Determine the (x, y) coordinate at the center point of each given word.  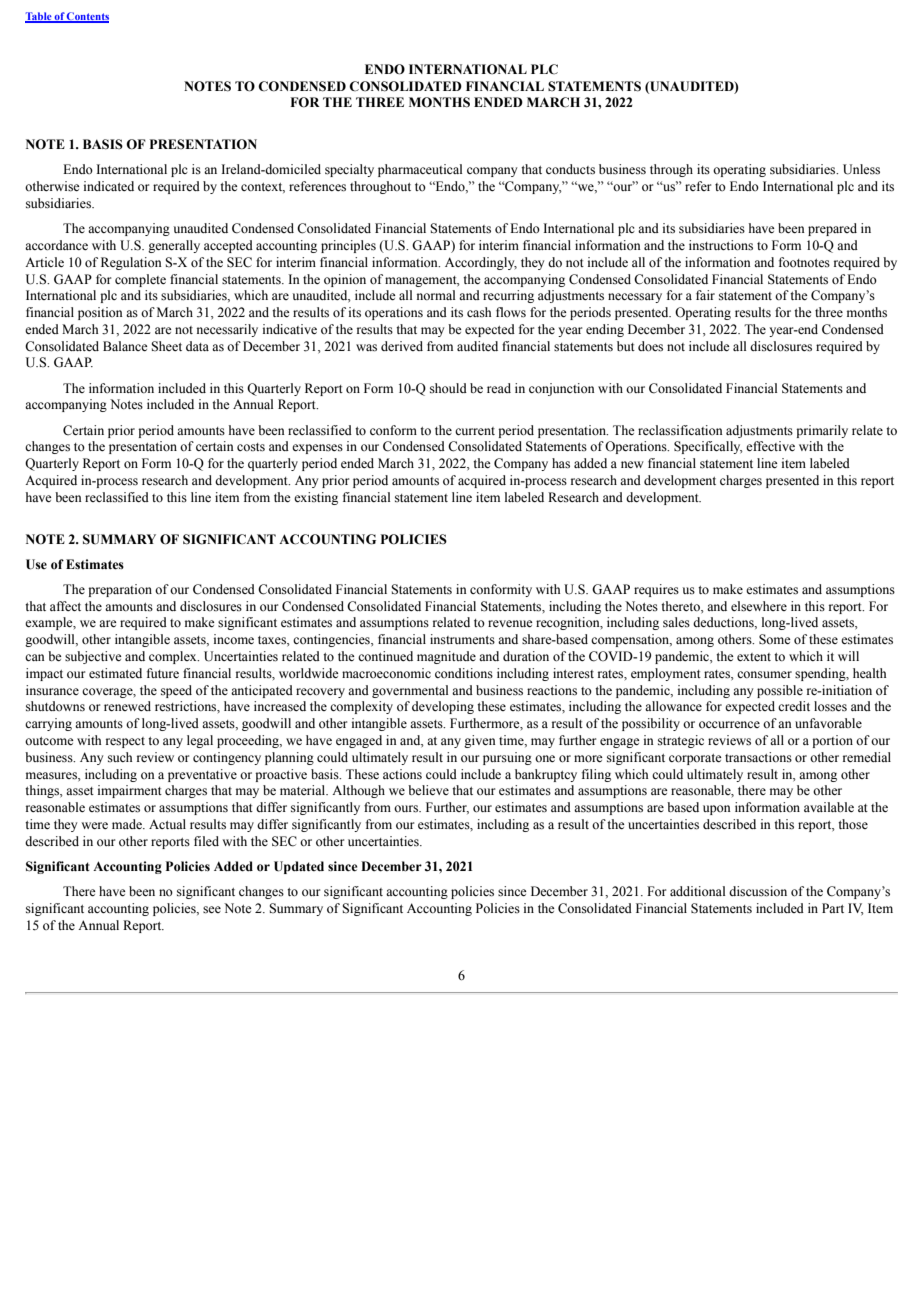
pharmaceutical (420, 170)
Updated (299, 867)
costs (251, 447)
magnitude (446, 657)
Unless (861, 169)
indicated (109, 186)
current (475, 431)
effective (770, 446)
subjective (93, 657)
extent (754, 657)
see (212, 910)
